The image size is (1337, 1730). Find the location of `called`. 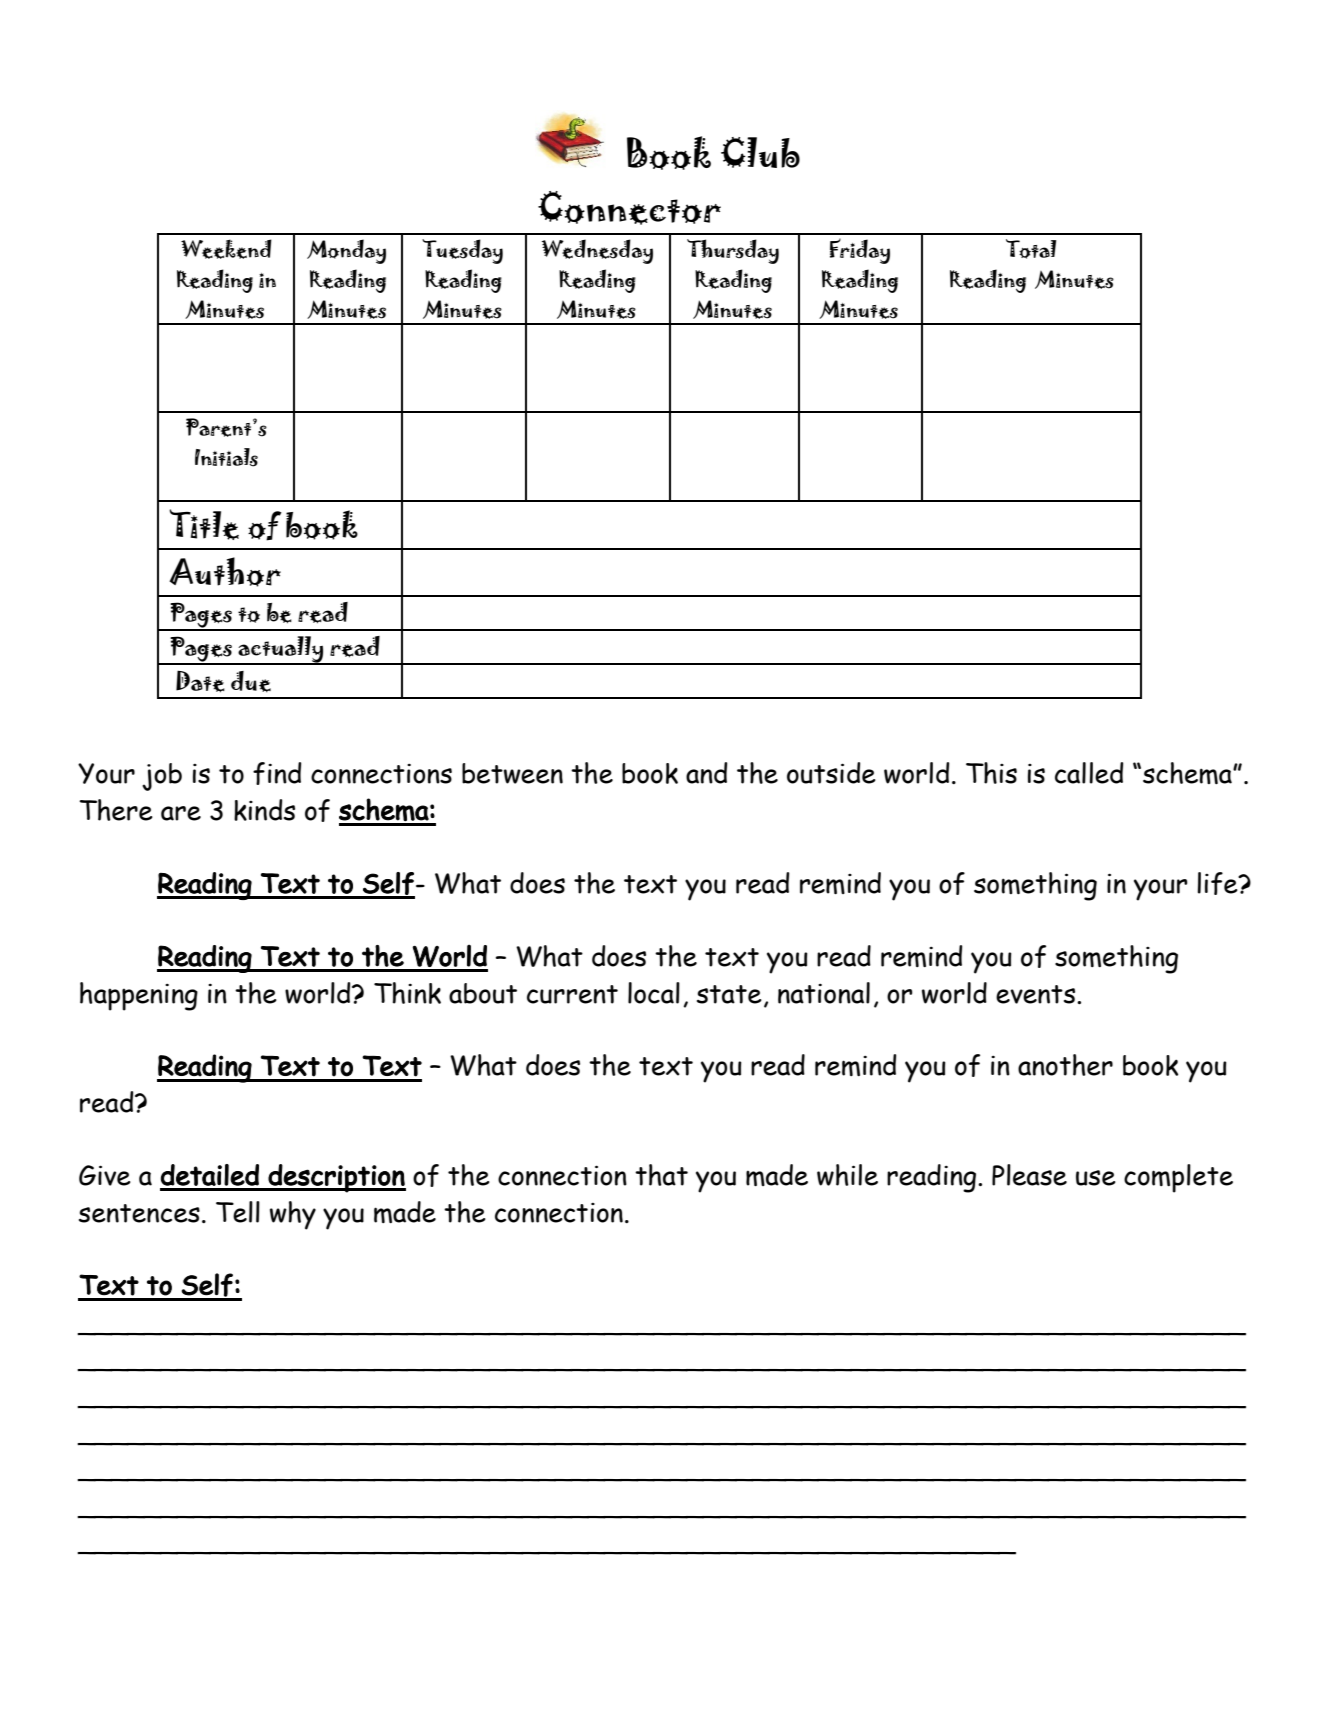

called is located at coordinates (1089, 773).
